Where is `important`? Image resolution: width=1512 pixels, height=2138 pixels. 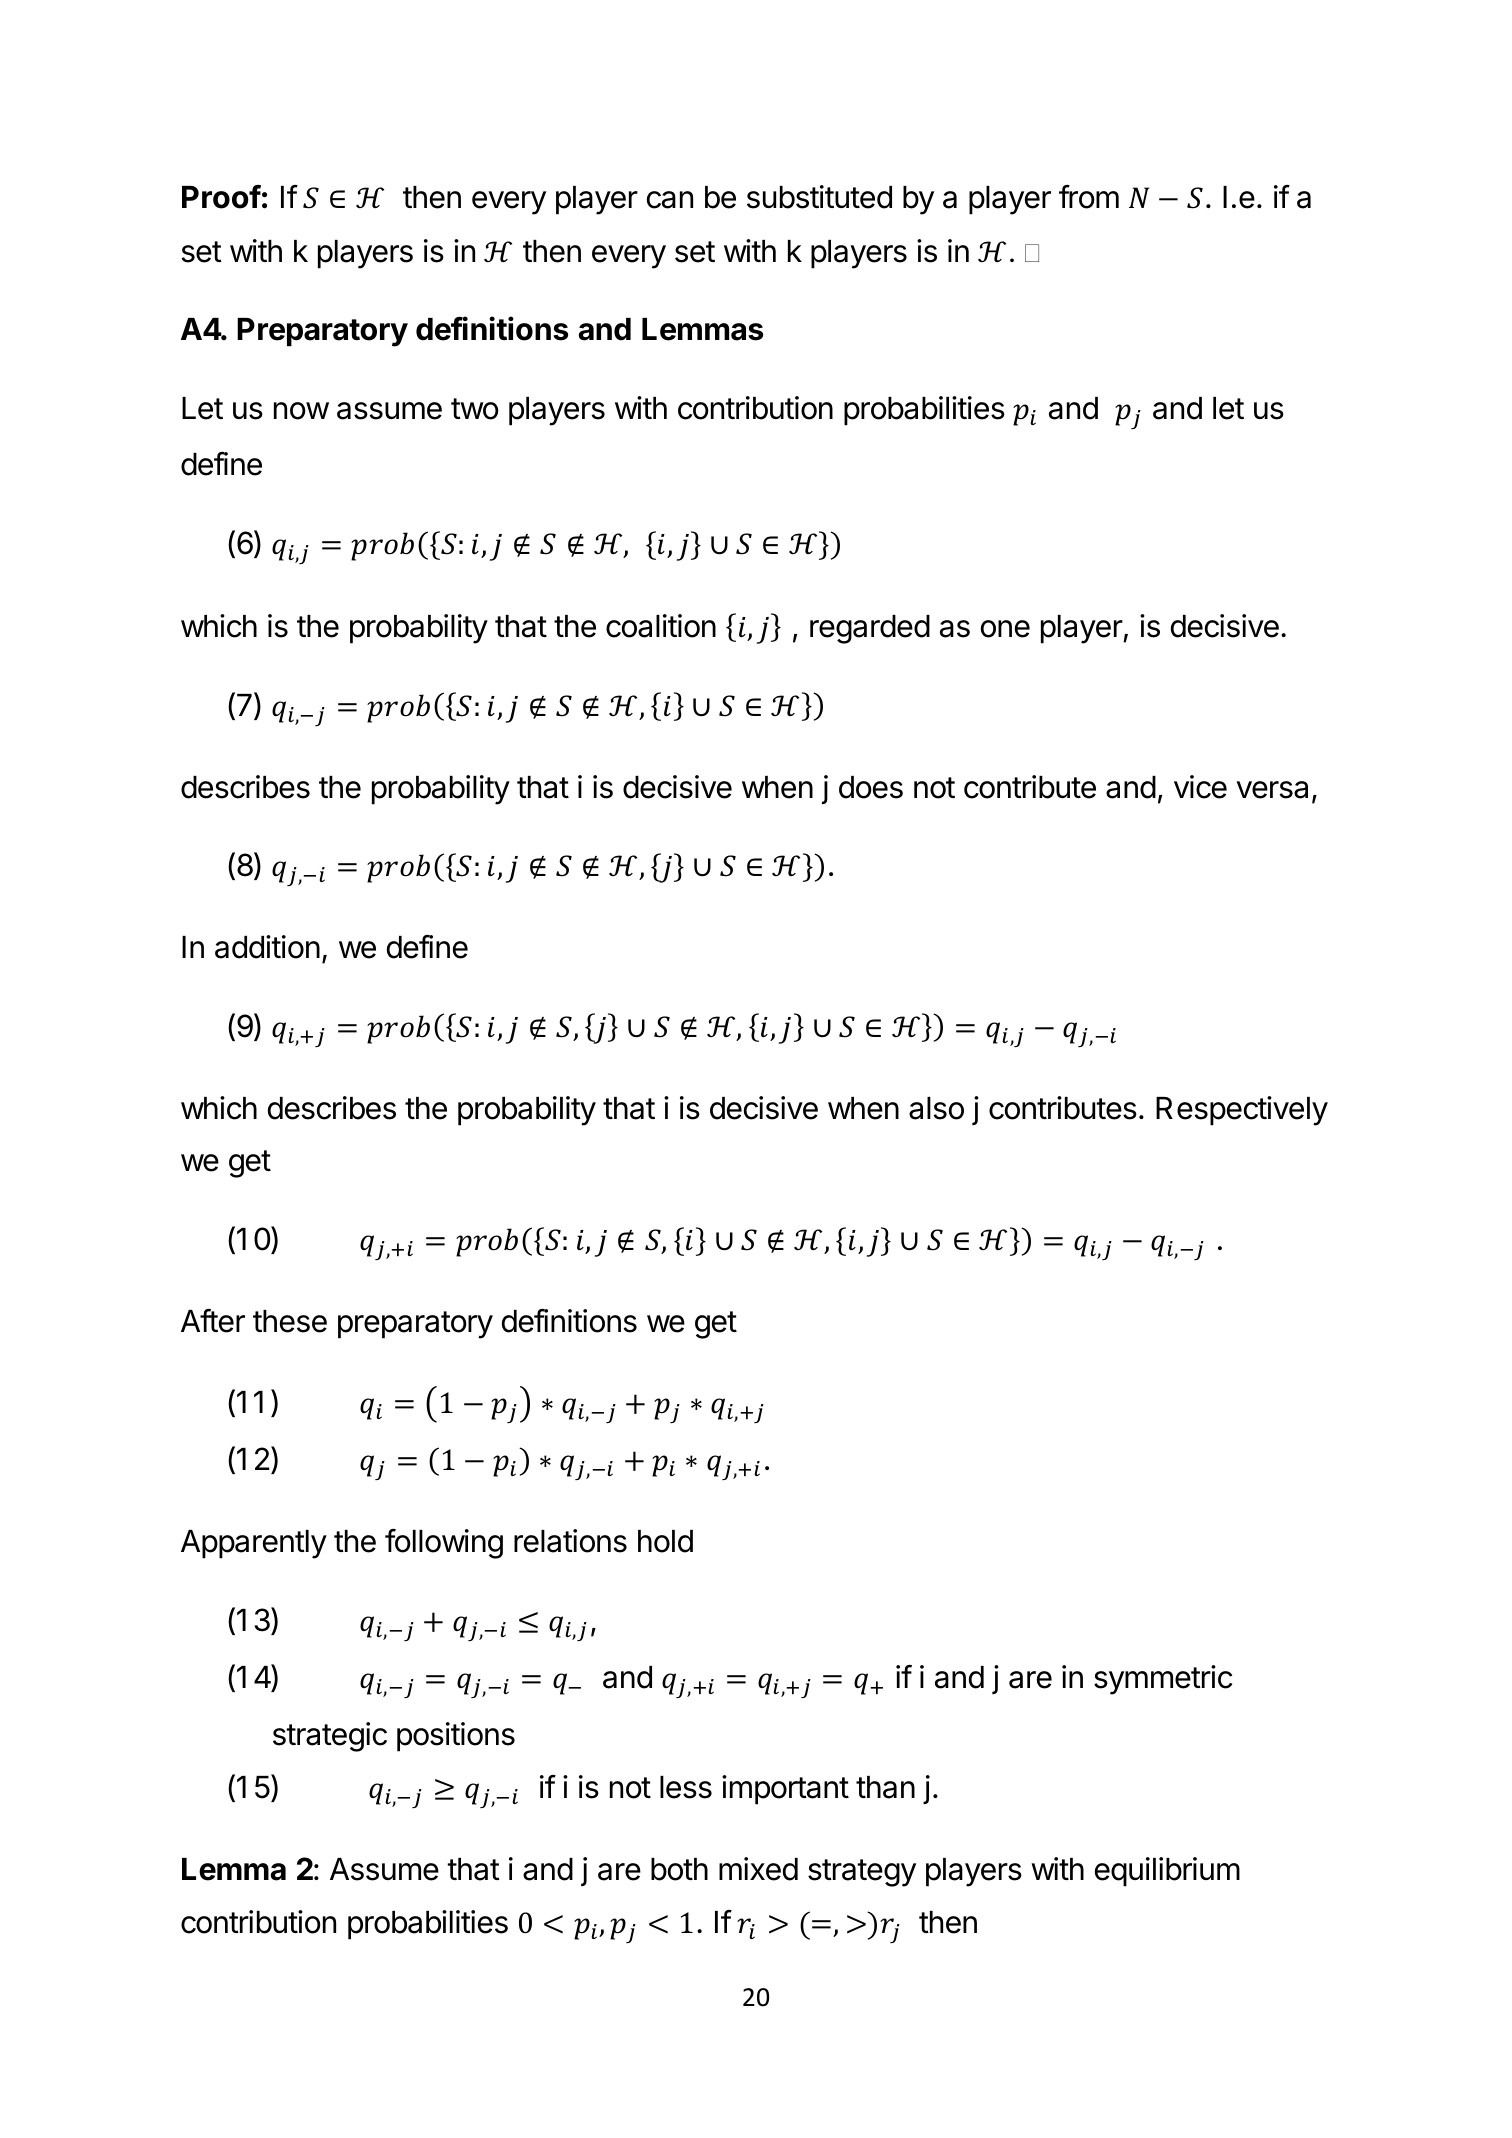
important is located at coordinates (785, 1790).
